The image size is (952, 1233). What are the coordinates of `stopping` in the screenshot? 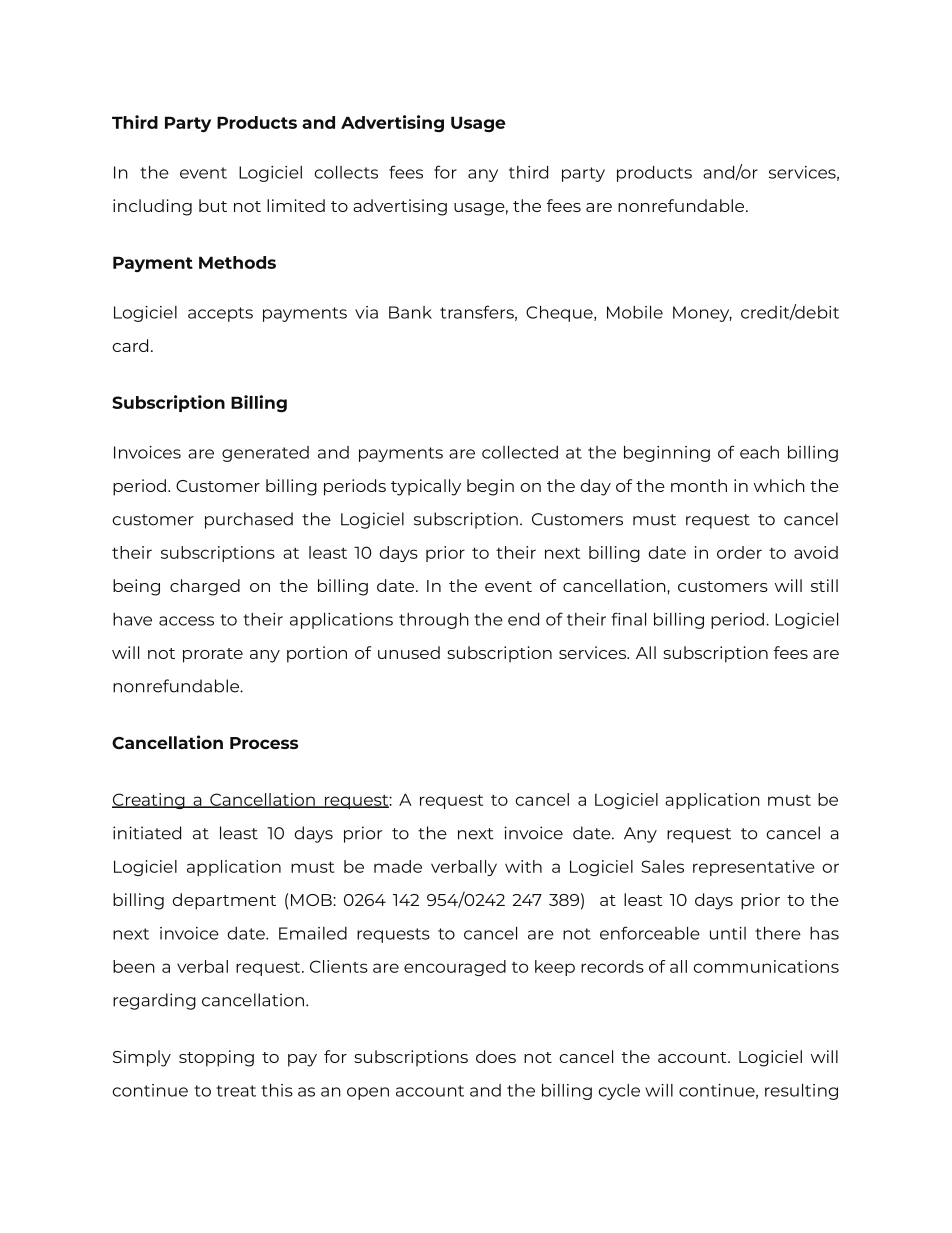 It's located at (216, 1058).
